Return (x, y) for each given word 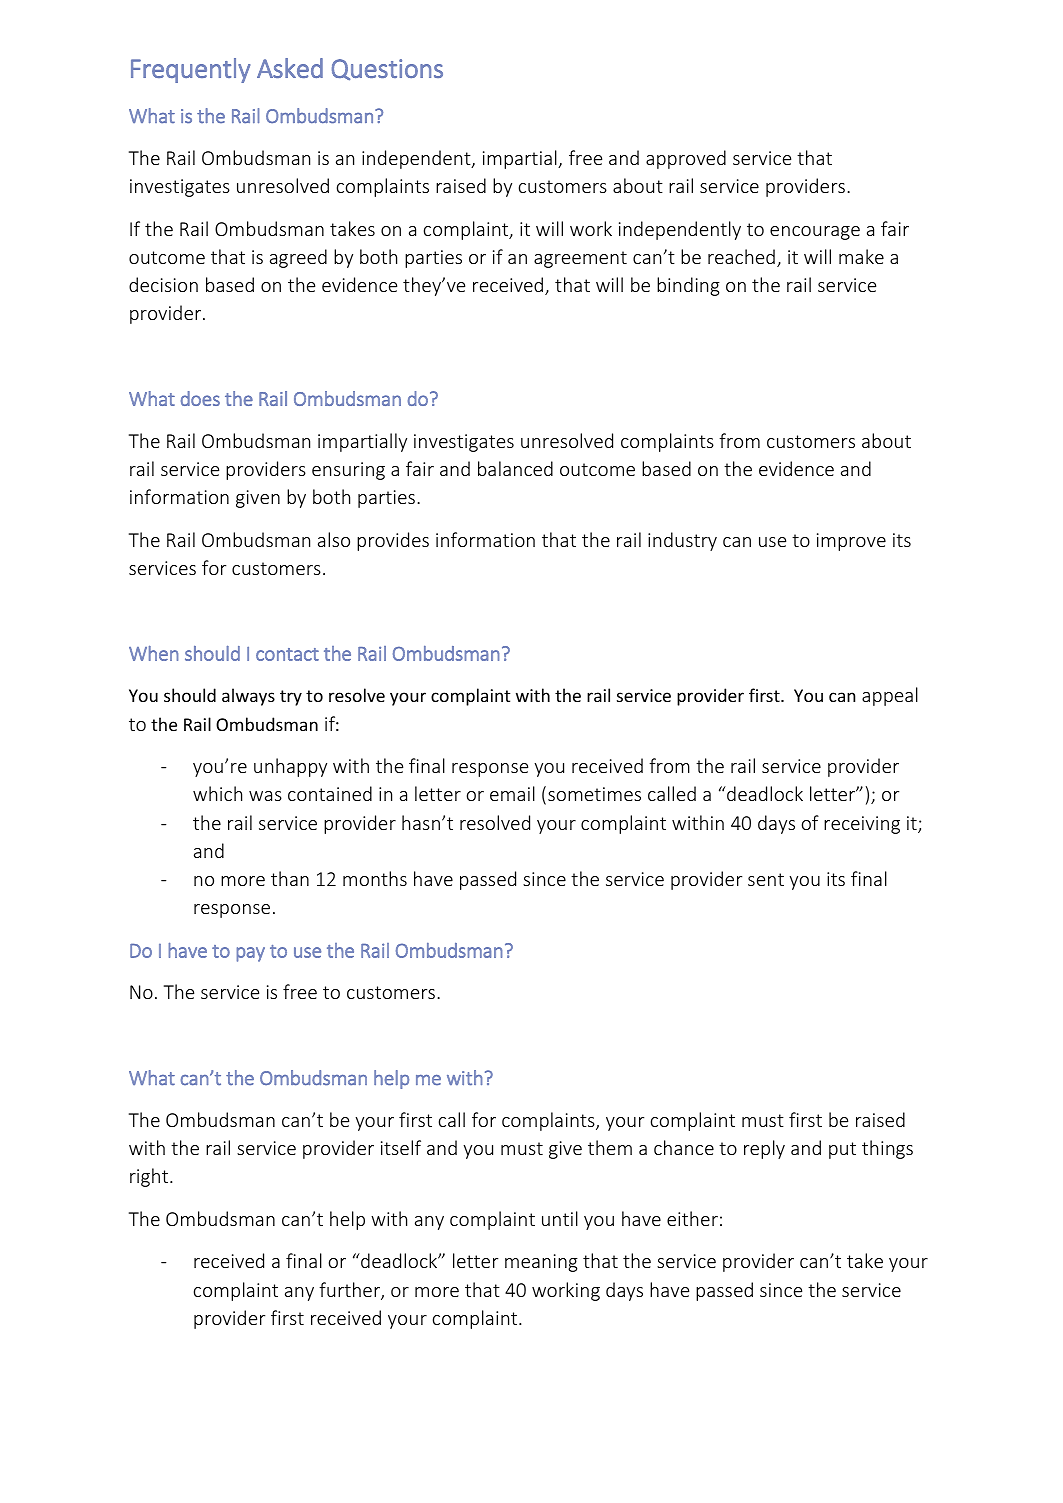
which (217, 793)
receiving (862, 825)
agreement (580, 259)
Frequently (191, 70)
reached (741, 256)
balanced (515, 468)
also (334, 539)
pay (251, 954)
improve (851, 542)
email (512, 793)
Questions (387, 70)
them (610, 1147)
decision (163, 284)
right (150, 1177)
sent (766, 879)
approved (686, 159)
